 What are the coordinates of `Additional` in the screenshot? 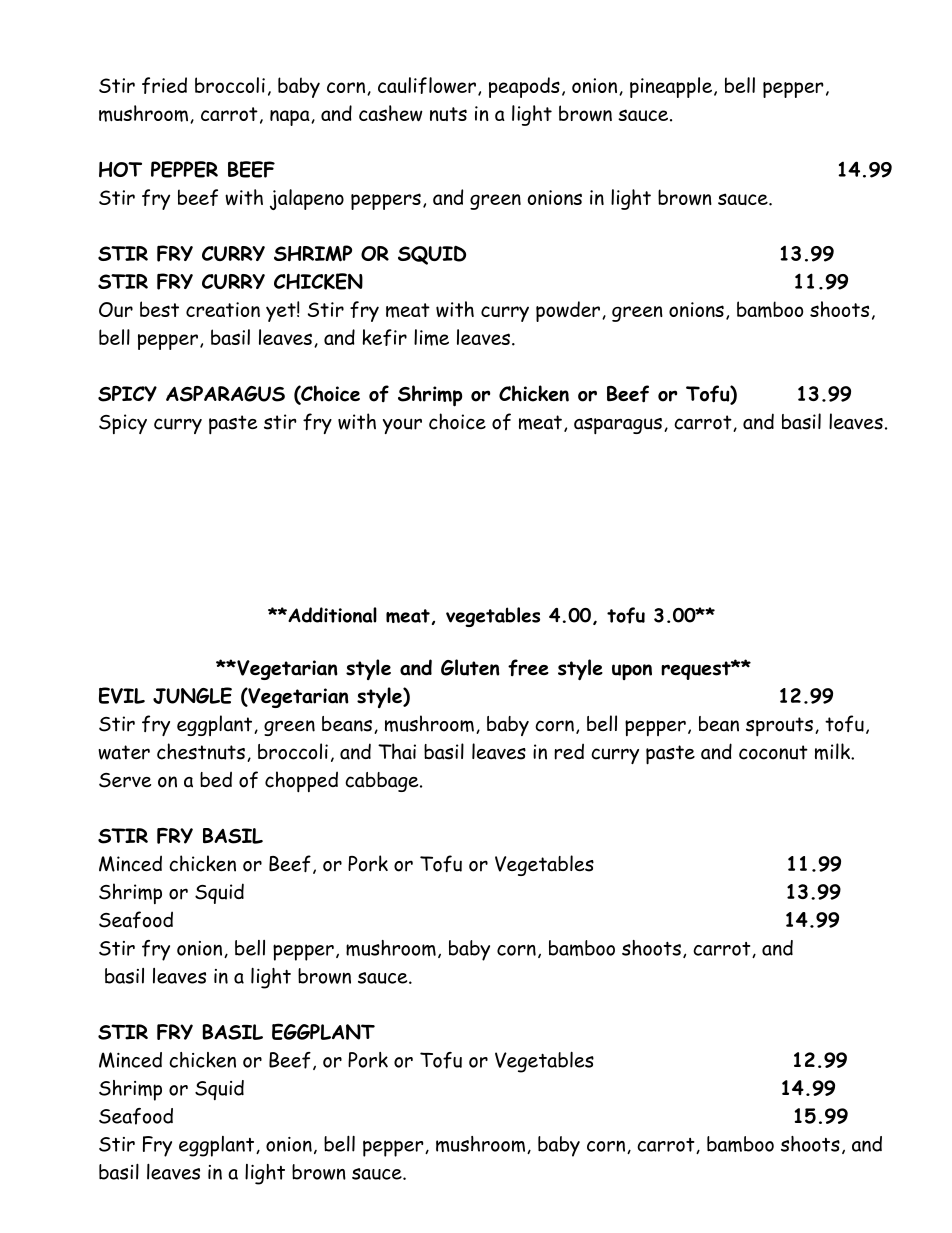 It's located at (331, 615).
